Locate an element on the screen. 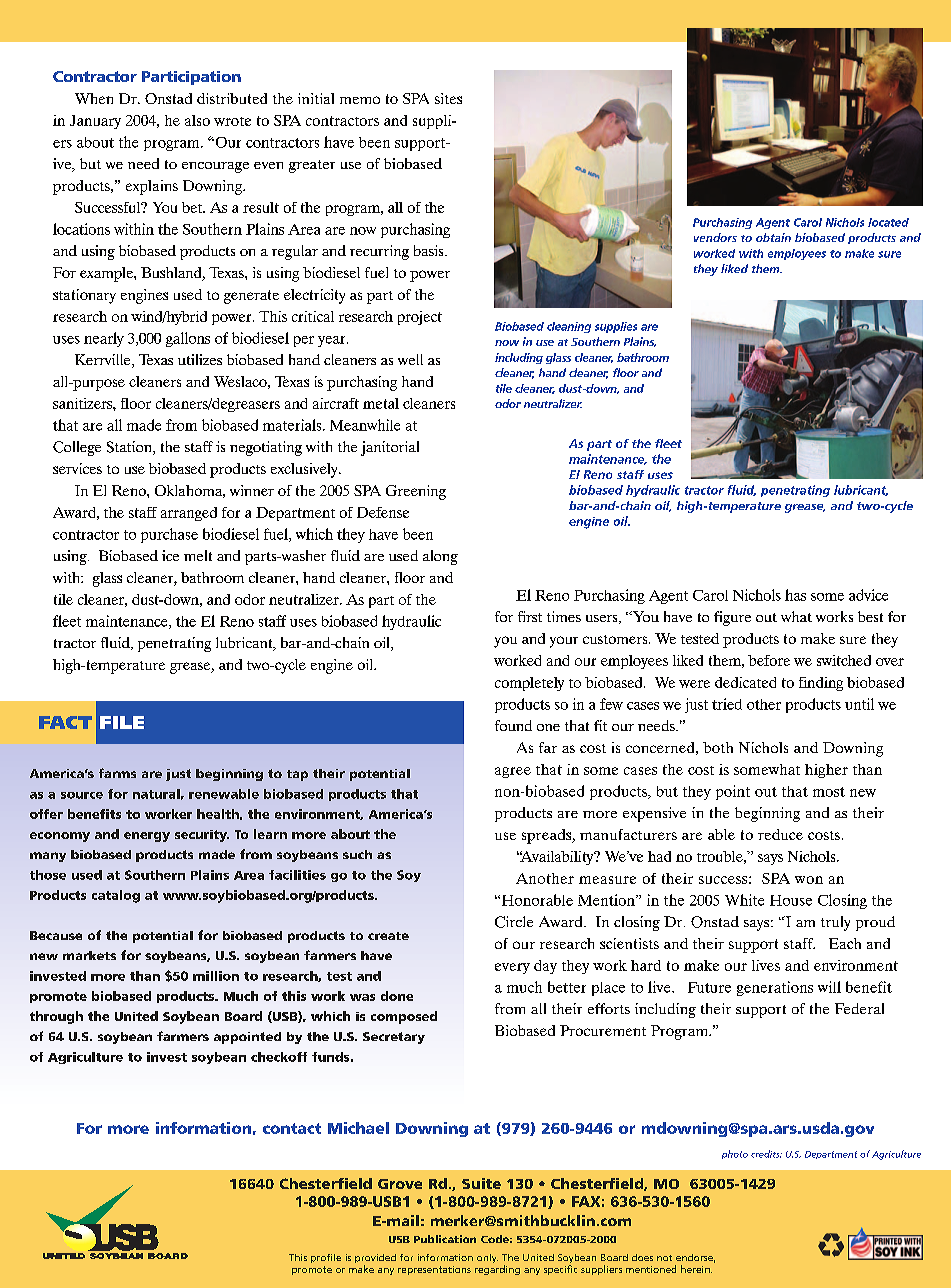 The height and width of the screenshot is (1288, 951). sites is located at coordinates (448, 98).
